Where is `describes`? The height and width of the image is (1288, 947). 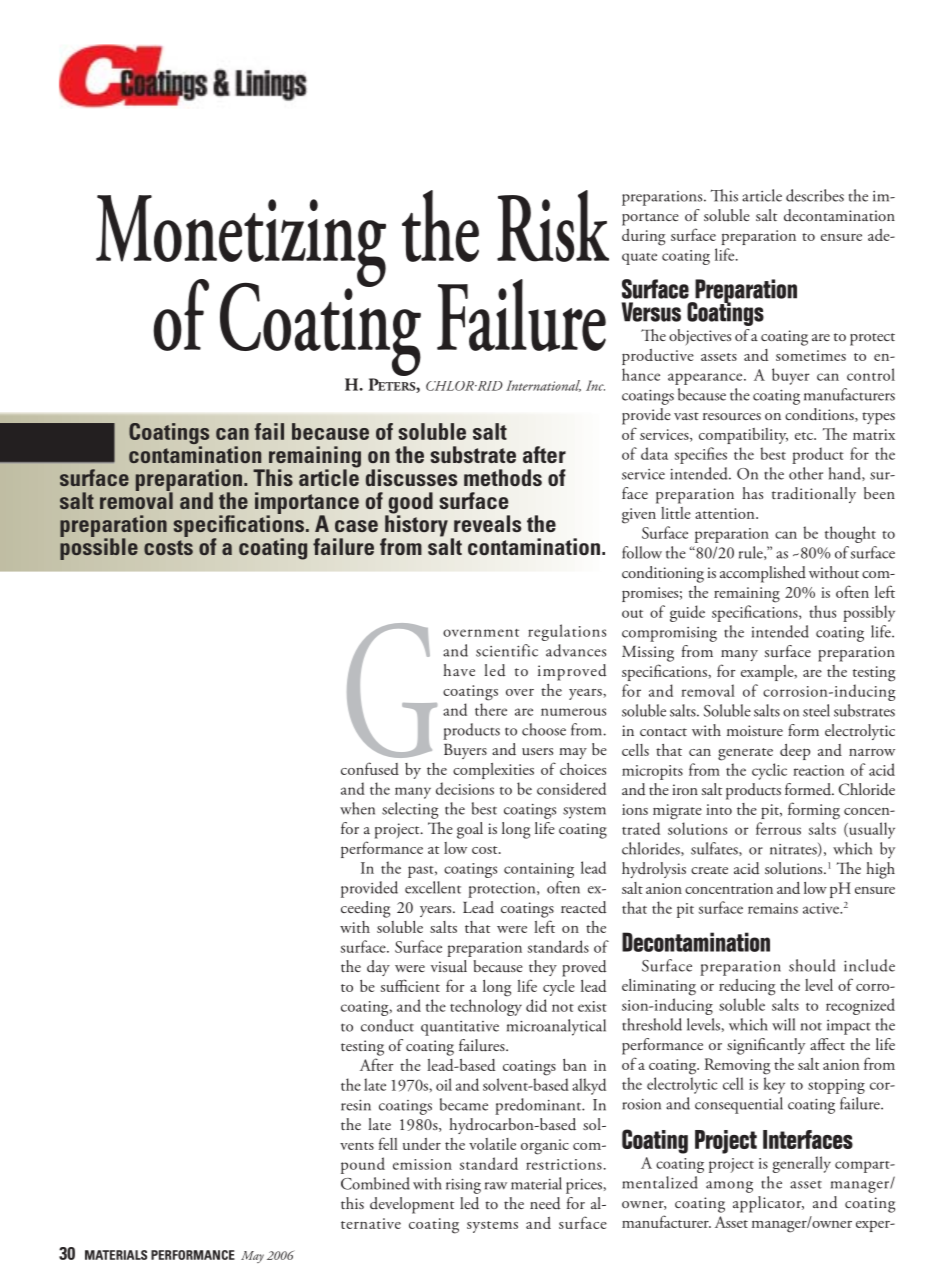
describes is located at coordinates (815, 195).
